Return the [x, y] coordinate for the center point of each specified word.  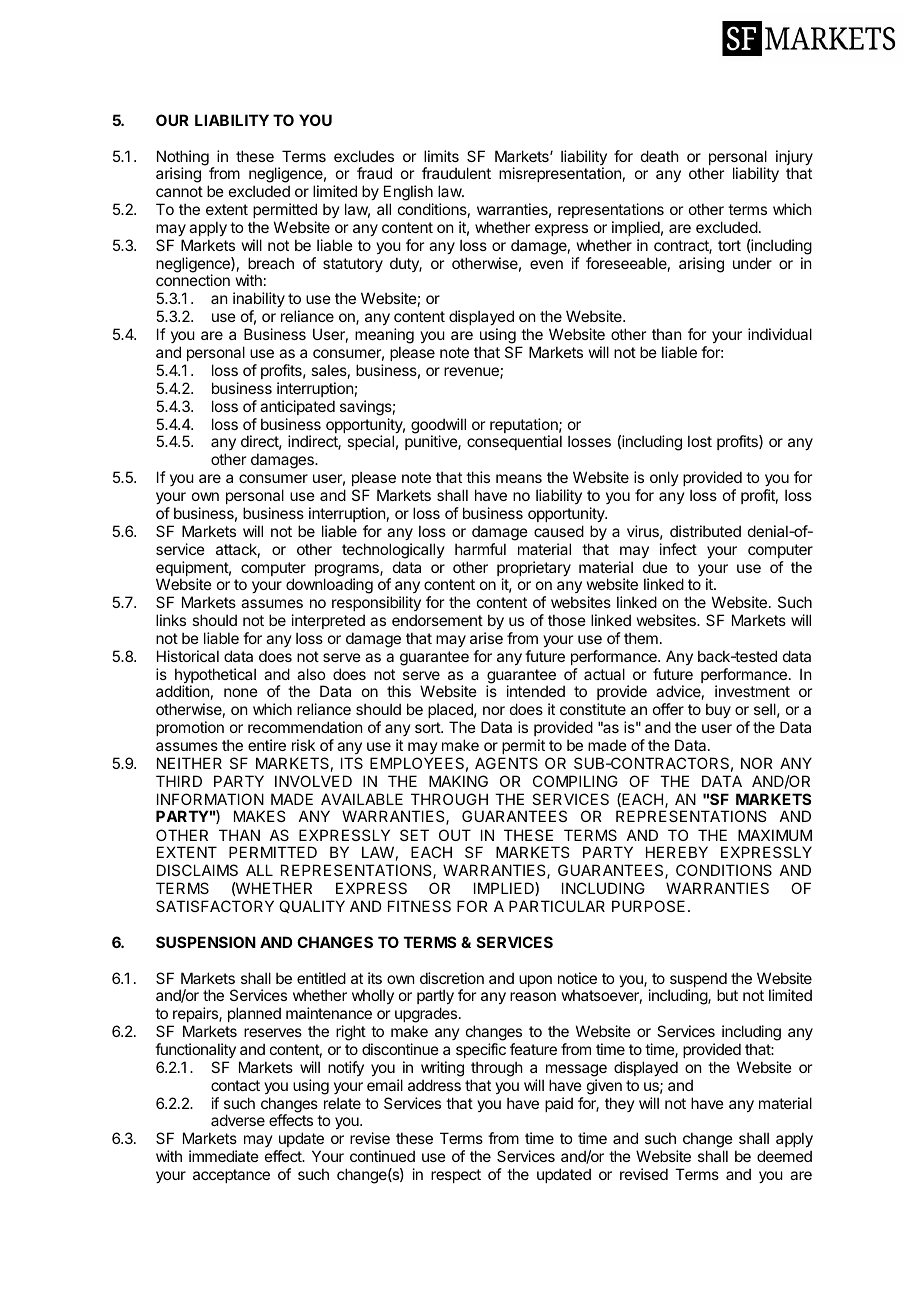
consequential [514, 442]
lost [700, 441]
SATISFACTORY [215, 906]
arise [486, 638]
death [660, 156]
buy [718, 710]
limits [441, 156]
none [241, 692]
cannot [179, 191]
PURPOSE [648, 906]
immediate [224, 1156]
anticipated [297, 407]
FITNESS [419, 906]
